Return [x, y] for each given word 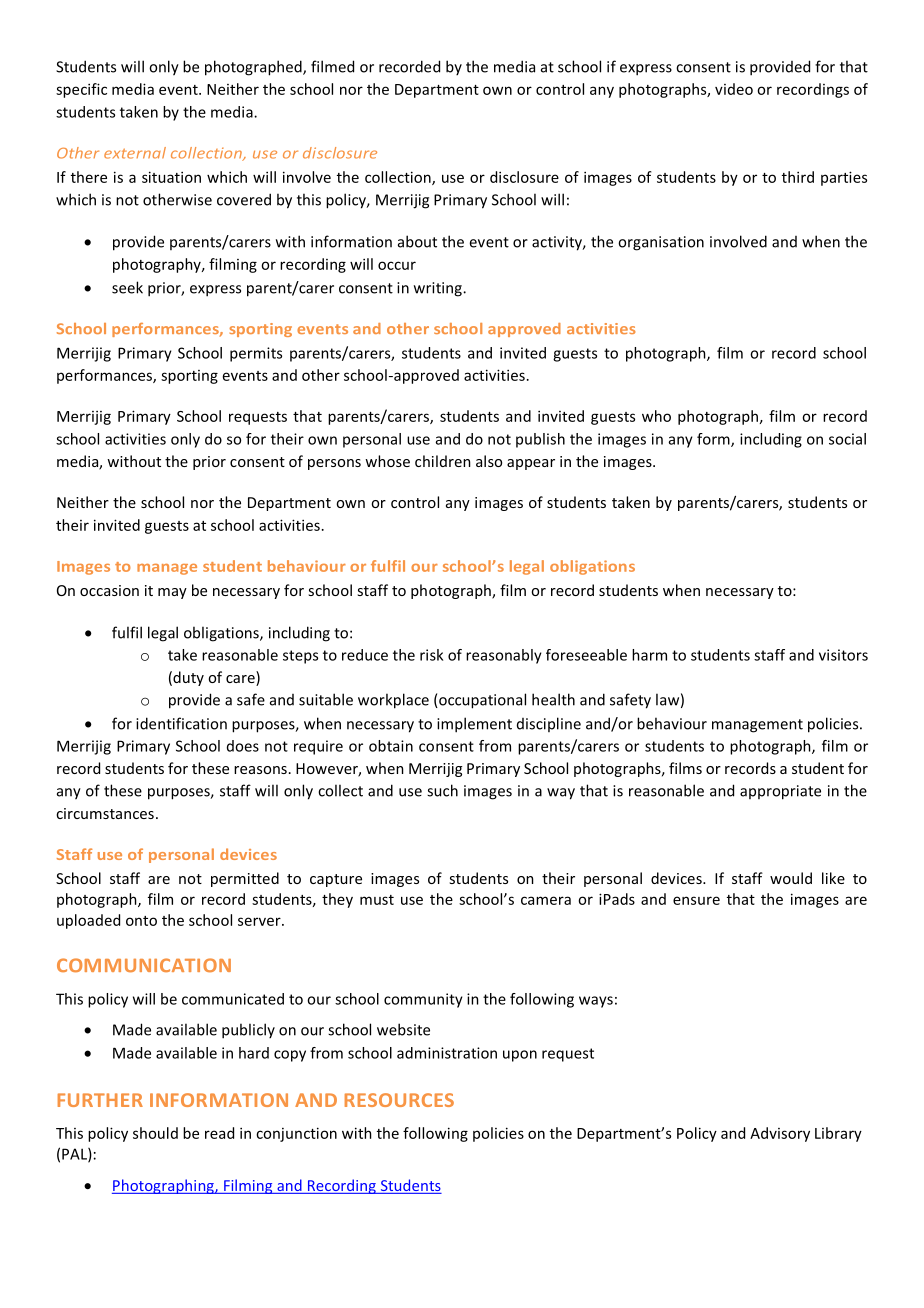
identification [181, 723]
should [155, 1133]
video [734, 89]
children [443, 461]
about [417, 241]
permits [256, 354]
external [135, 153]
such [442, 790]
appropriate [780, 792]
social [847, 439]
